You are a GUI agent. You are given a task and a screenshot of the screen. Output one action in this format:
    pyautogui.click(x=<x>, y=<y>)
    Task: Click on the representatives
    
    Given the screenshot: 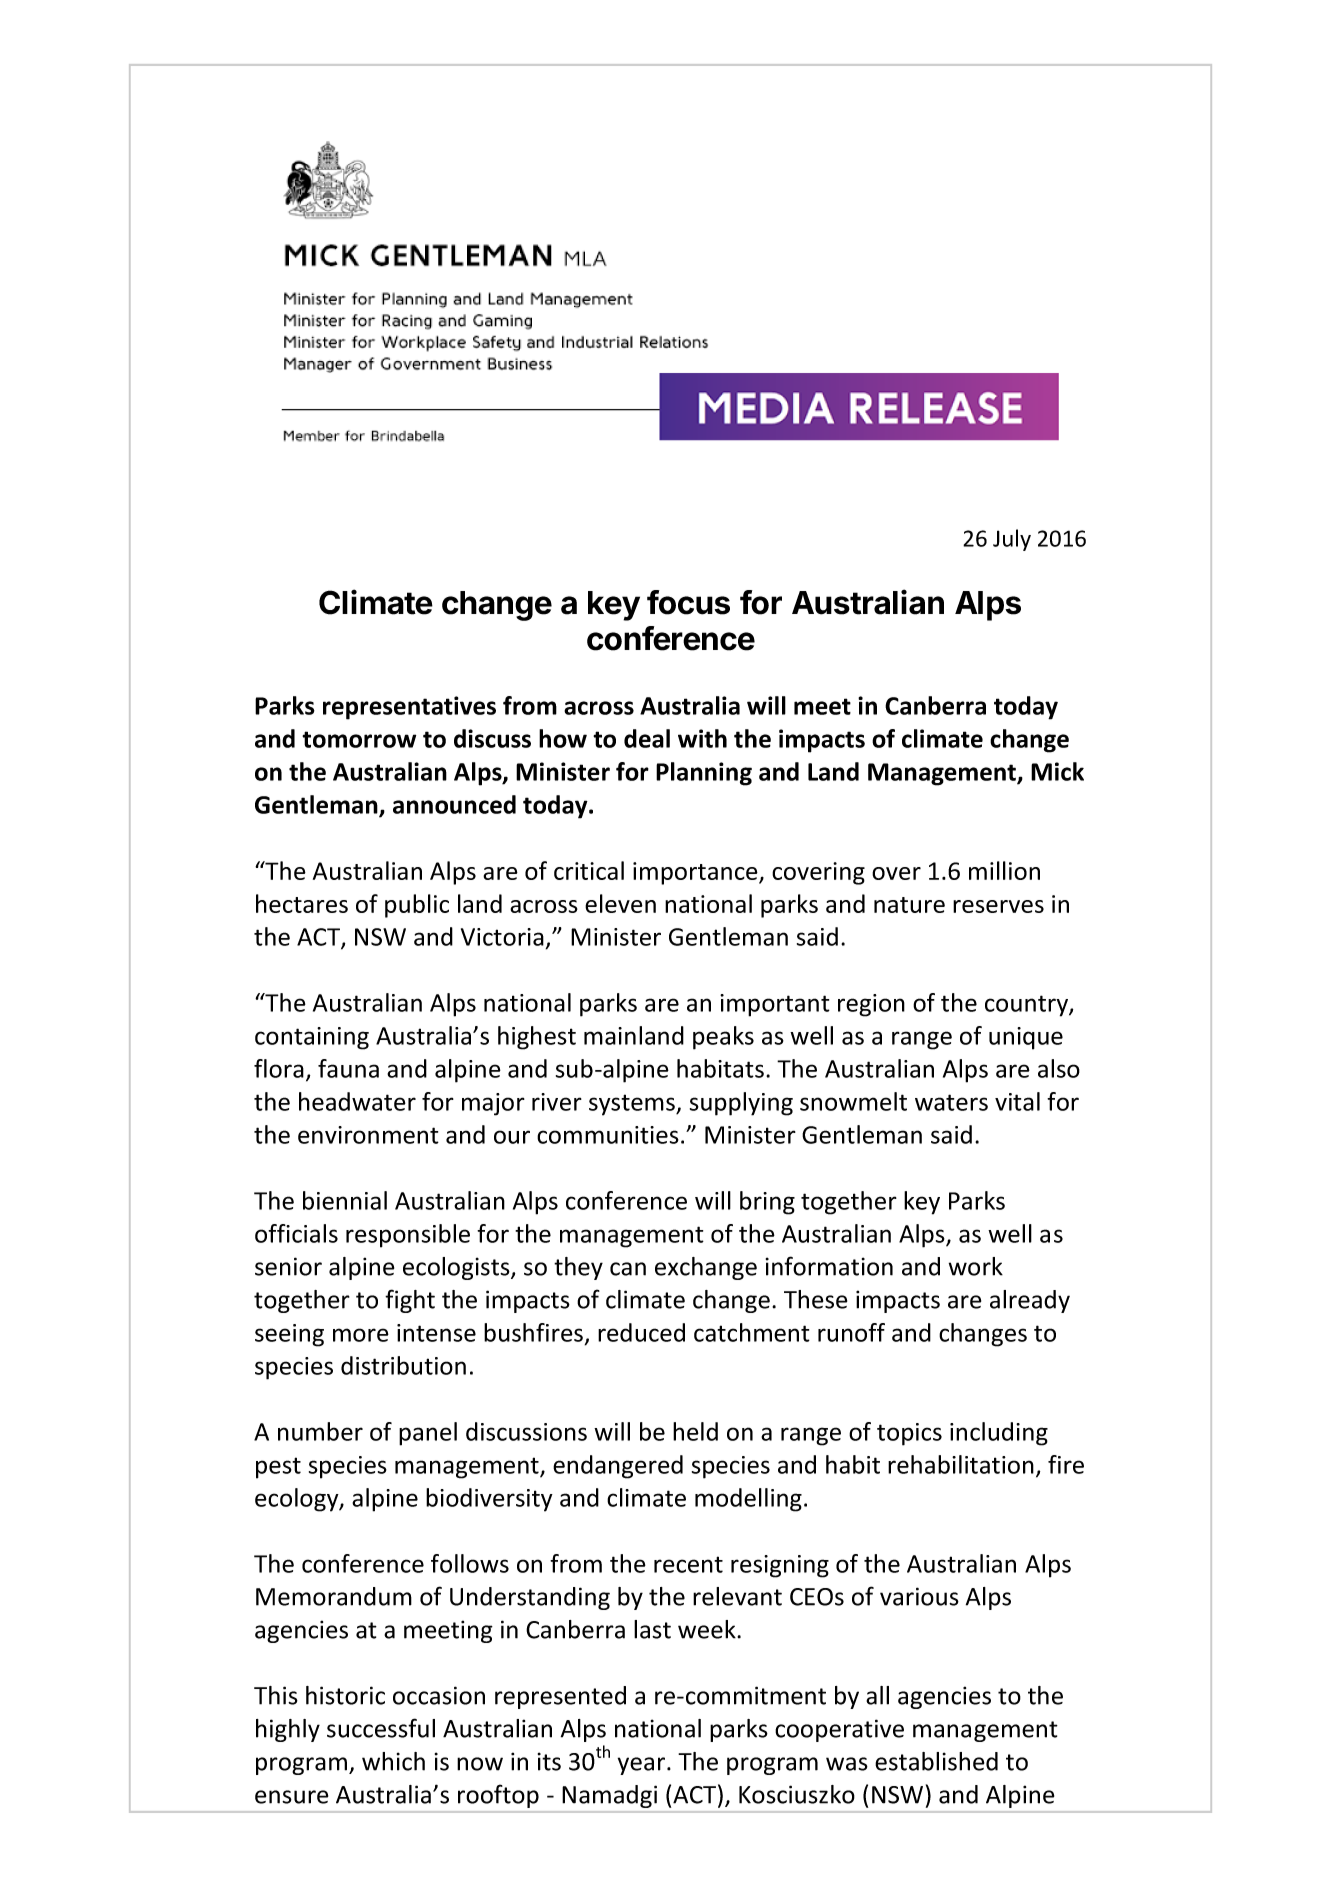 What is the action you would take?
    pyautogui.click(x=409, y=708)
